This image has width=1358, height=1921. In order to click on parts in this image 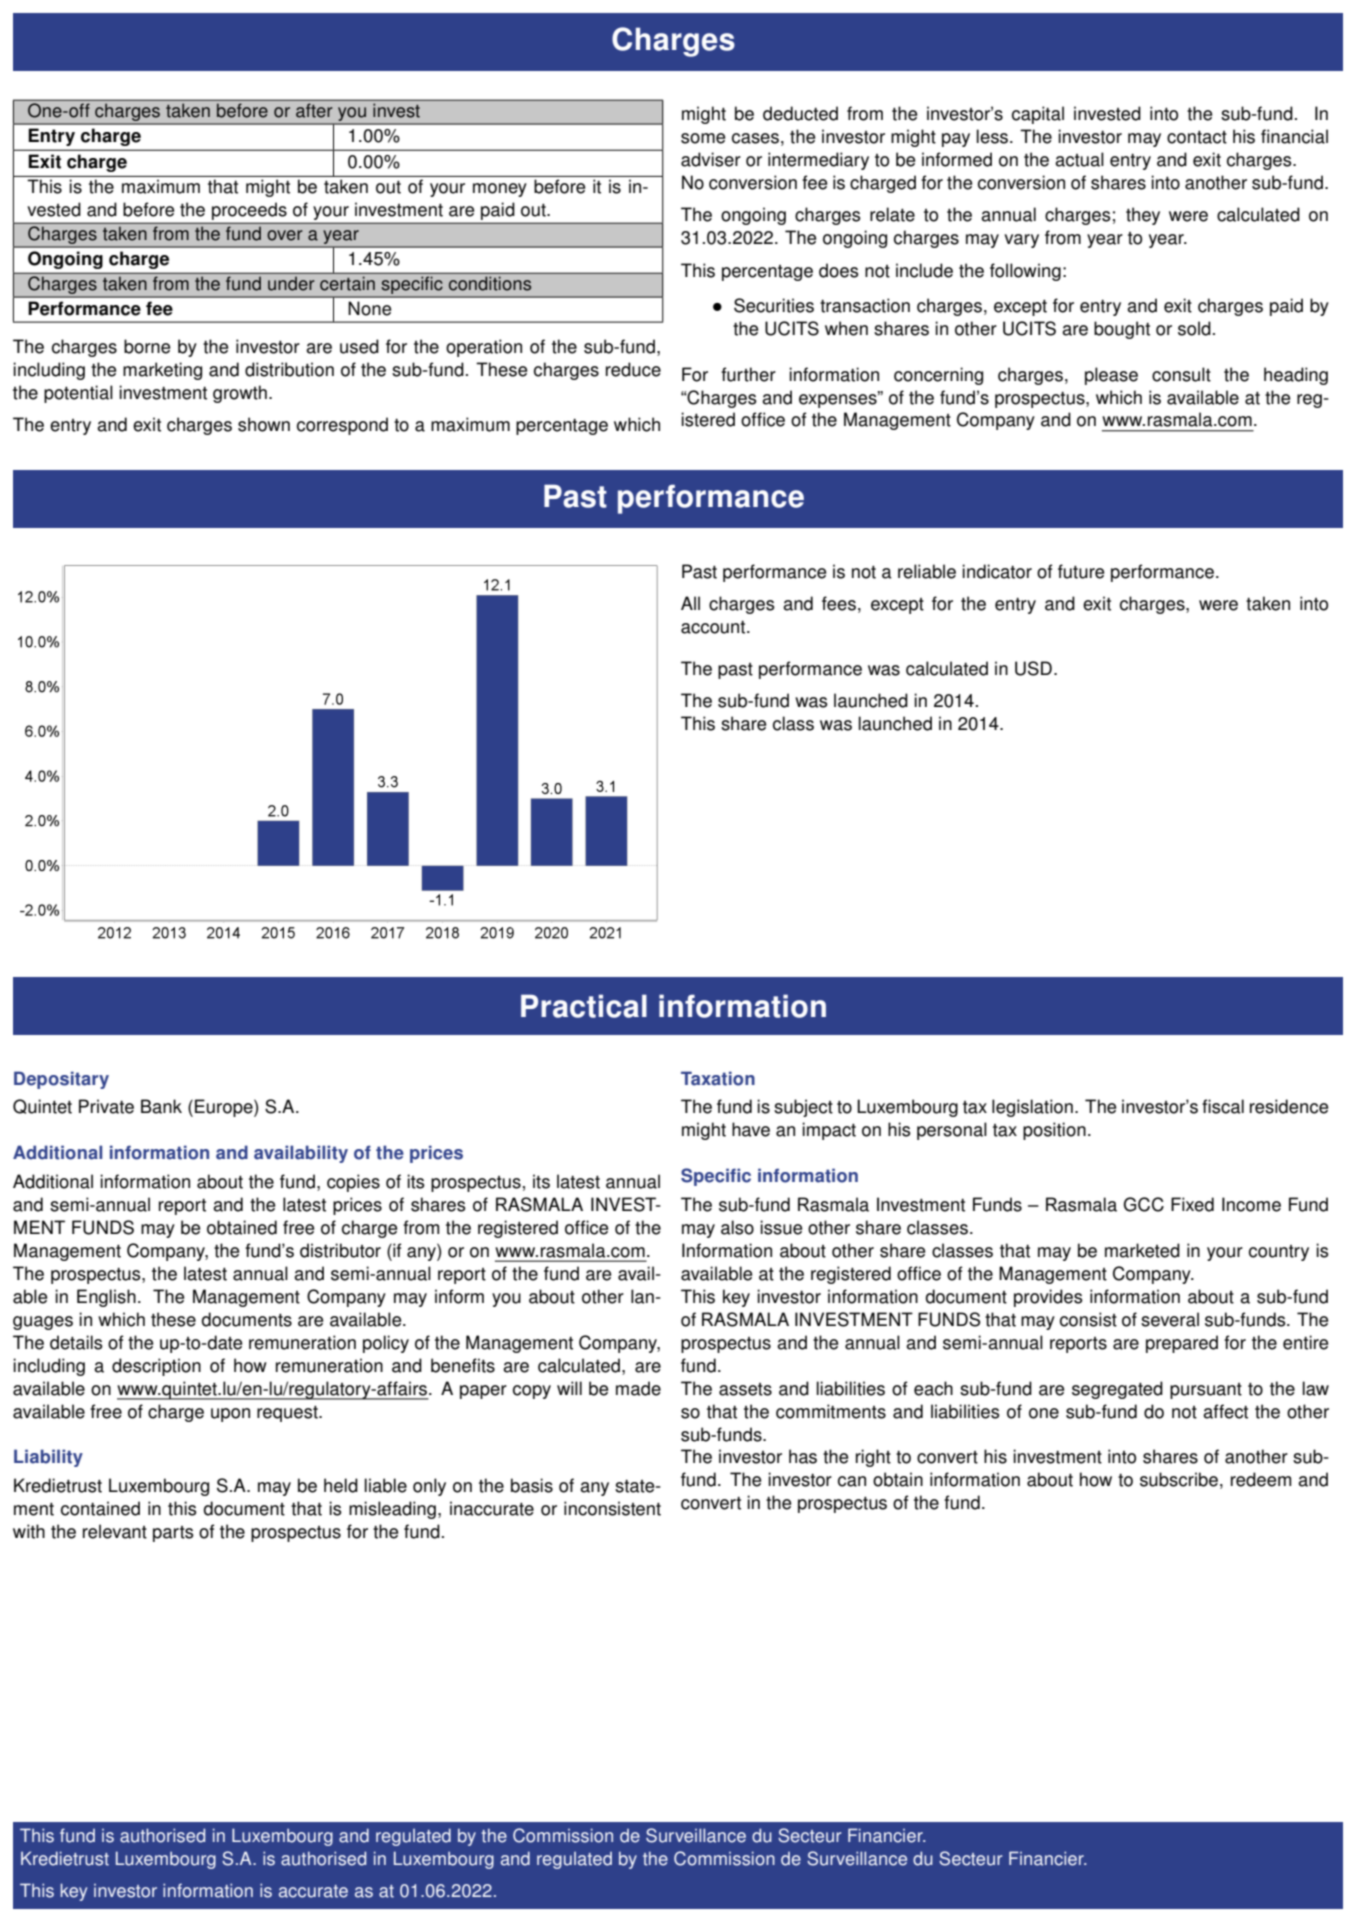, I will do `click(173, 1534)`.
